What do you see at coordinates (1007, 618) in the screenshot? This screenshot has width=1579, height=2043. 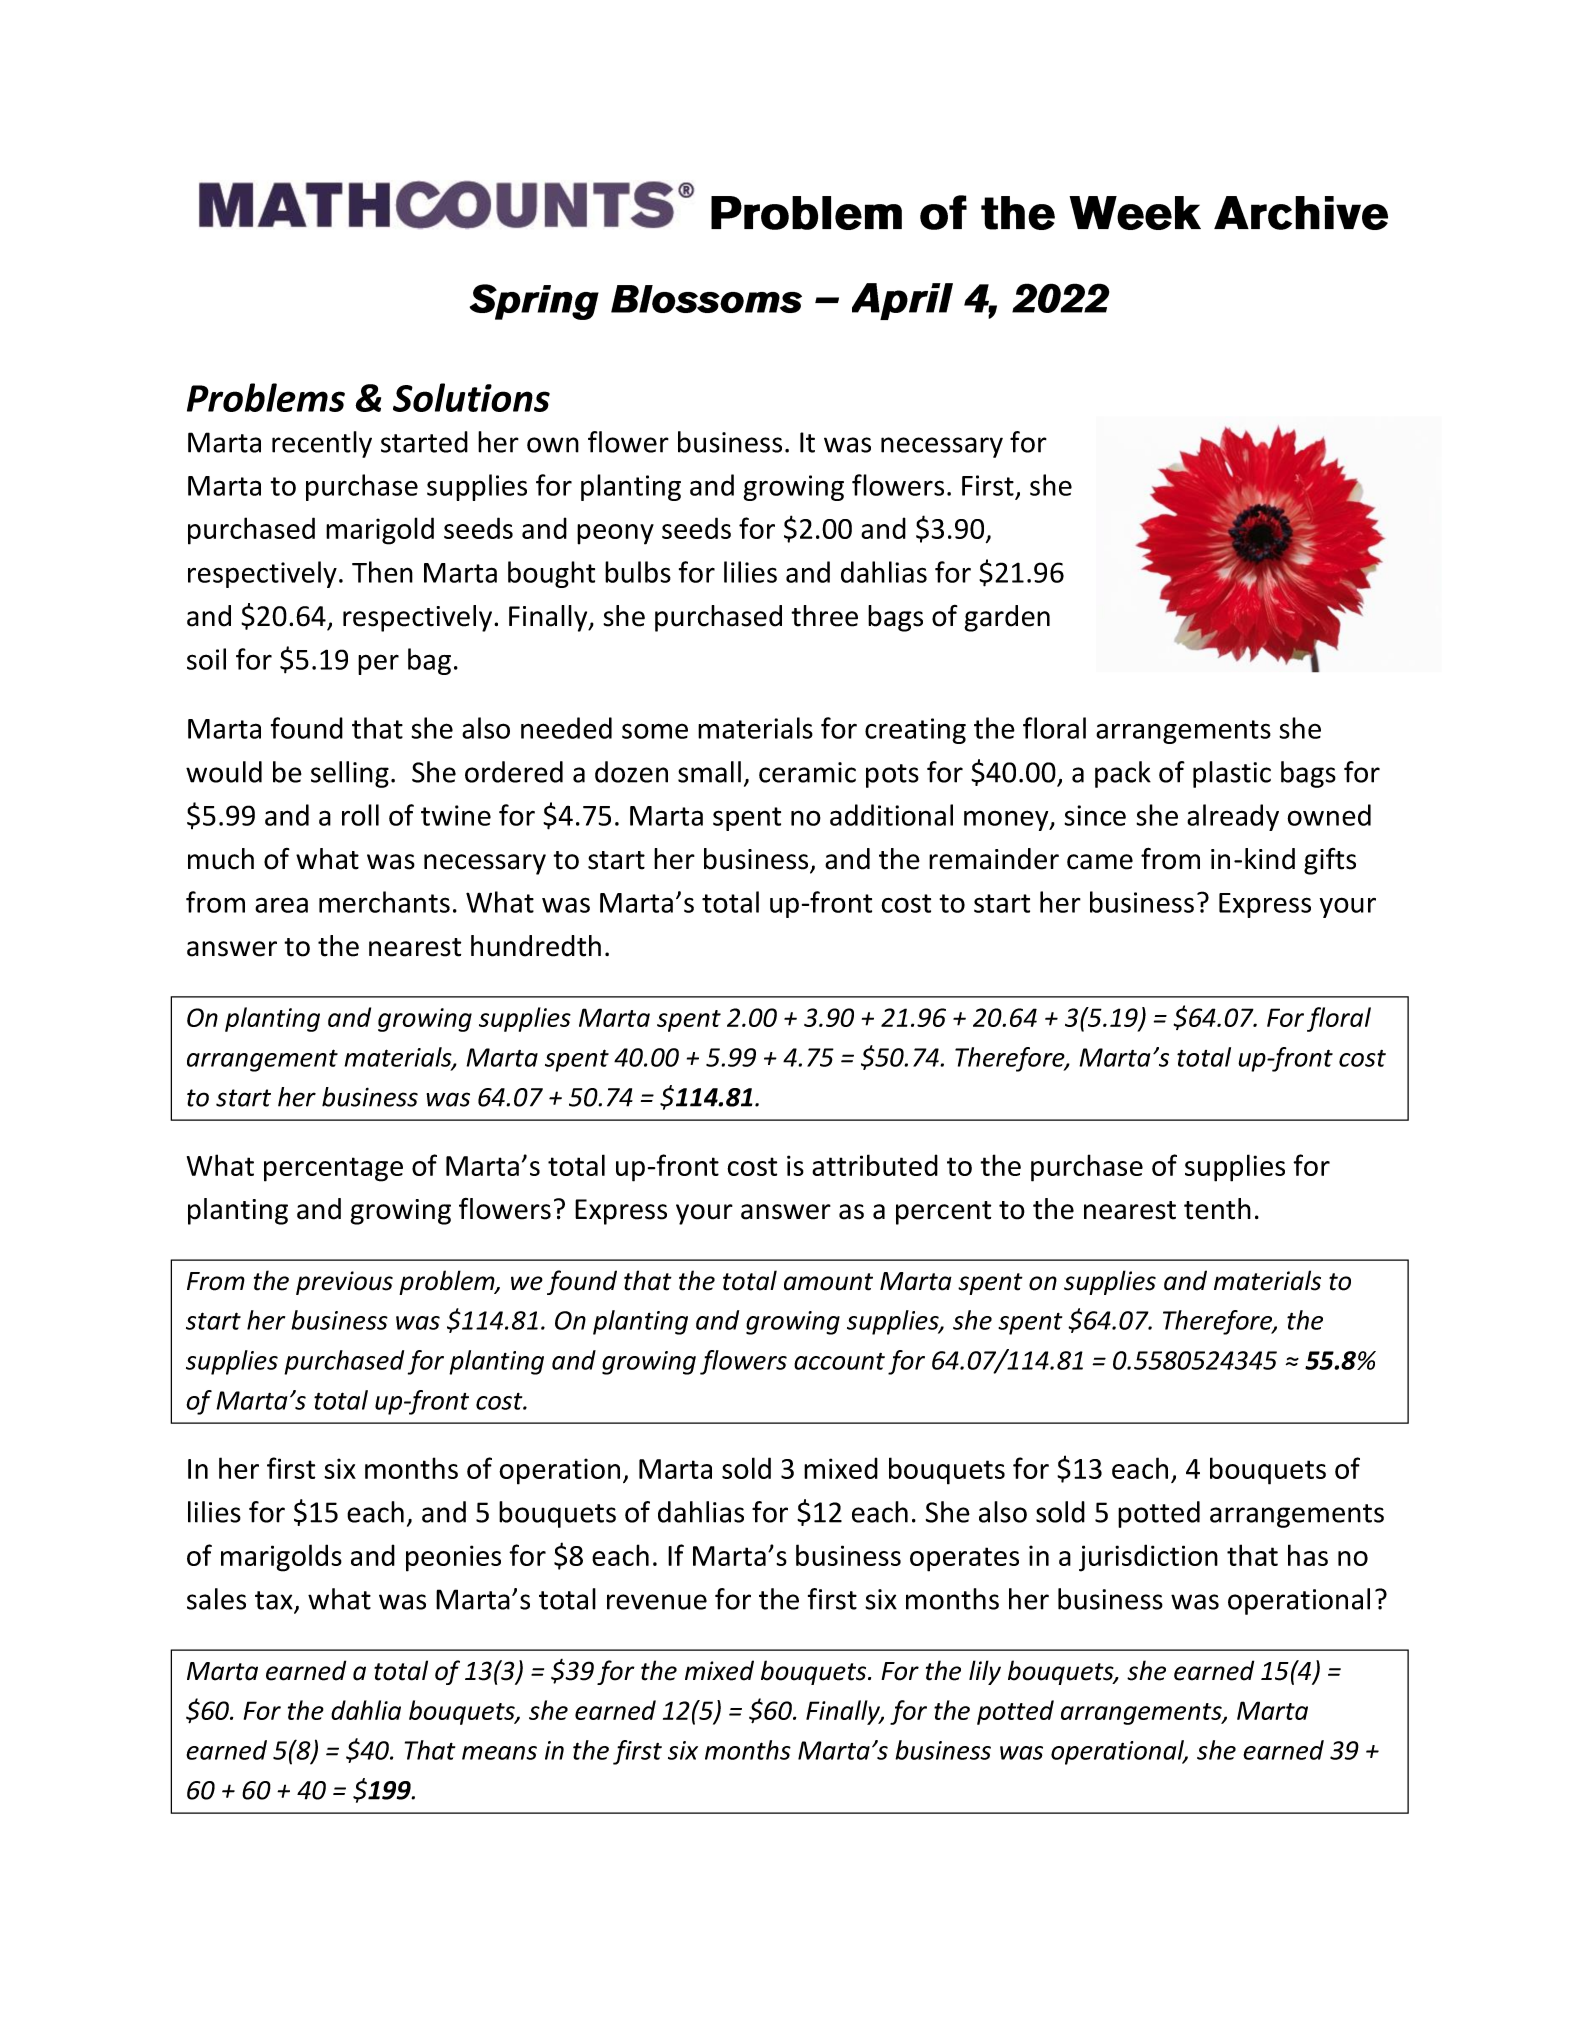 I see `garden` at bounding box center [1007, 618].
